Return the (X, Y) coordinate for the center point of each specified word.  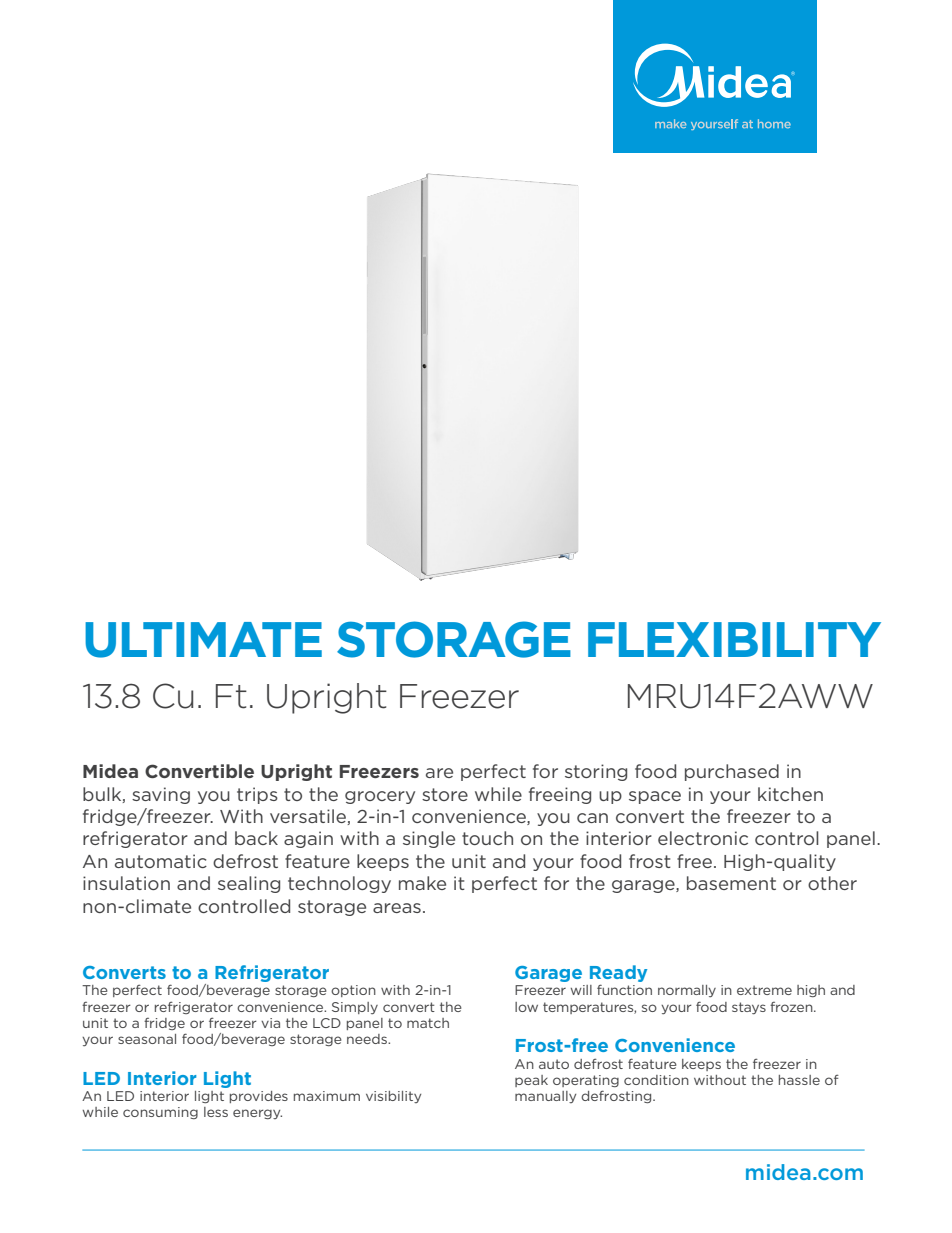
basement (731, 883)
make (422, 883)
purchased (732, 772)
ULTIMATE (203, 640)
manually (545, 1097)
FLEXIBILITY (734, 639)
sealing (249, 884)
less (216, 1112)
